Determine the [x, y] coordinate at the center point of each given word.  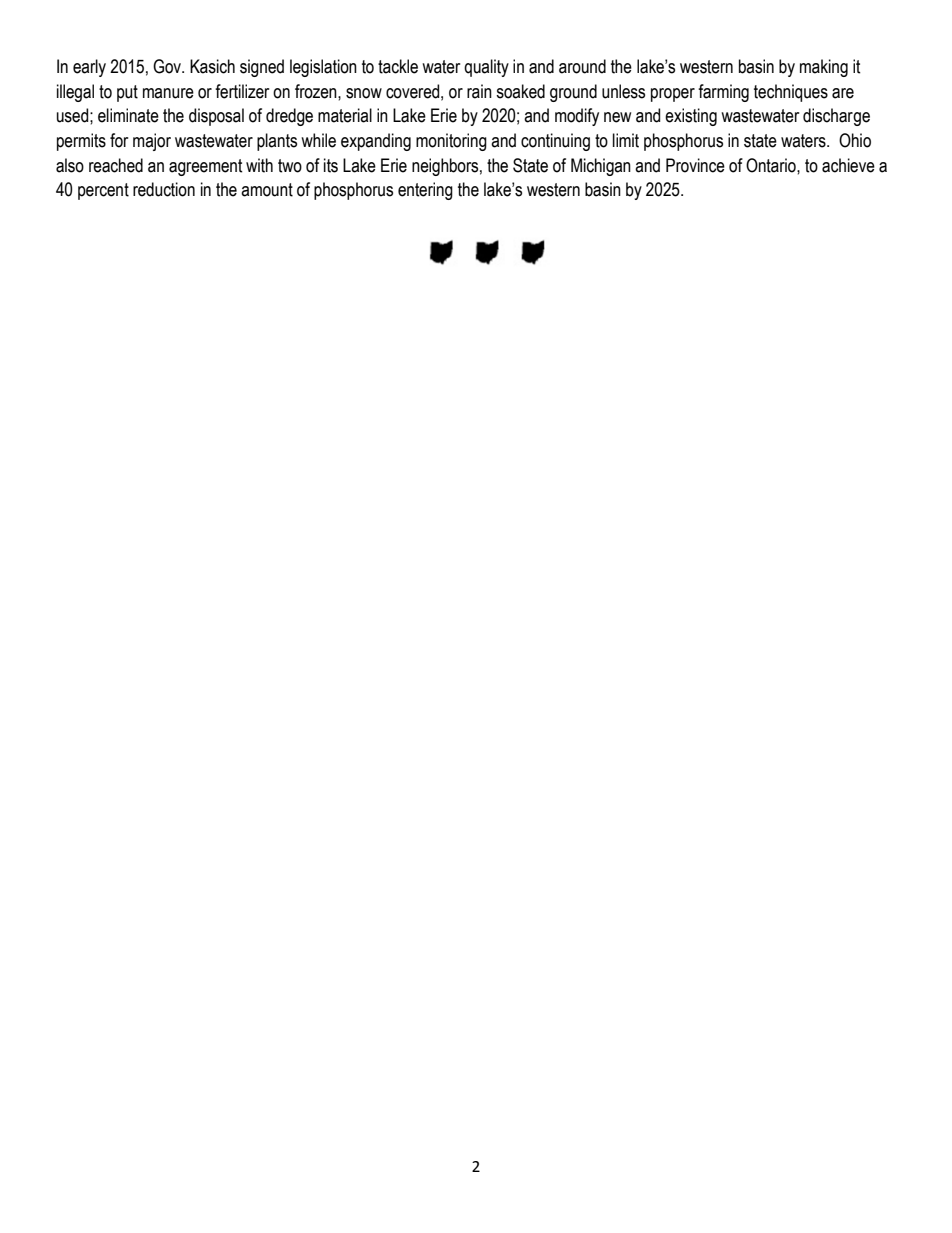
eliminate [128, 115]
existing [691, 117]
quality [486, 68]
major [152, 142]
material [345, 115]
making [824, 68]
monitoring [451, 142]
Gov [168, 66]
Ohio [855, 140]
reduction [164, 189]
